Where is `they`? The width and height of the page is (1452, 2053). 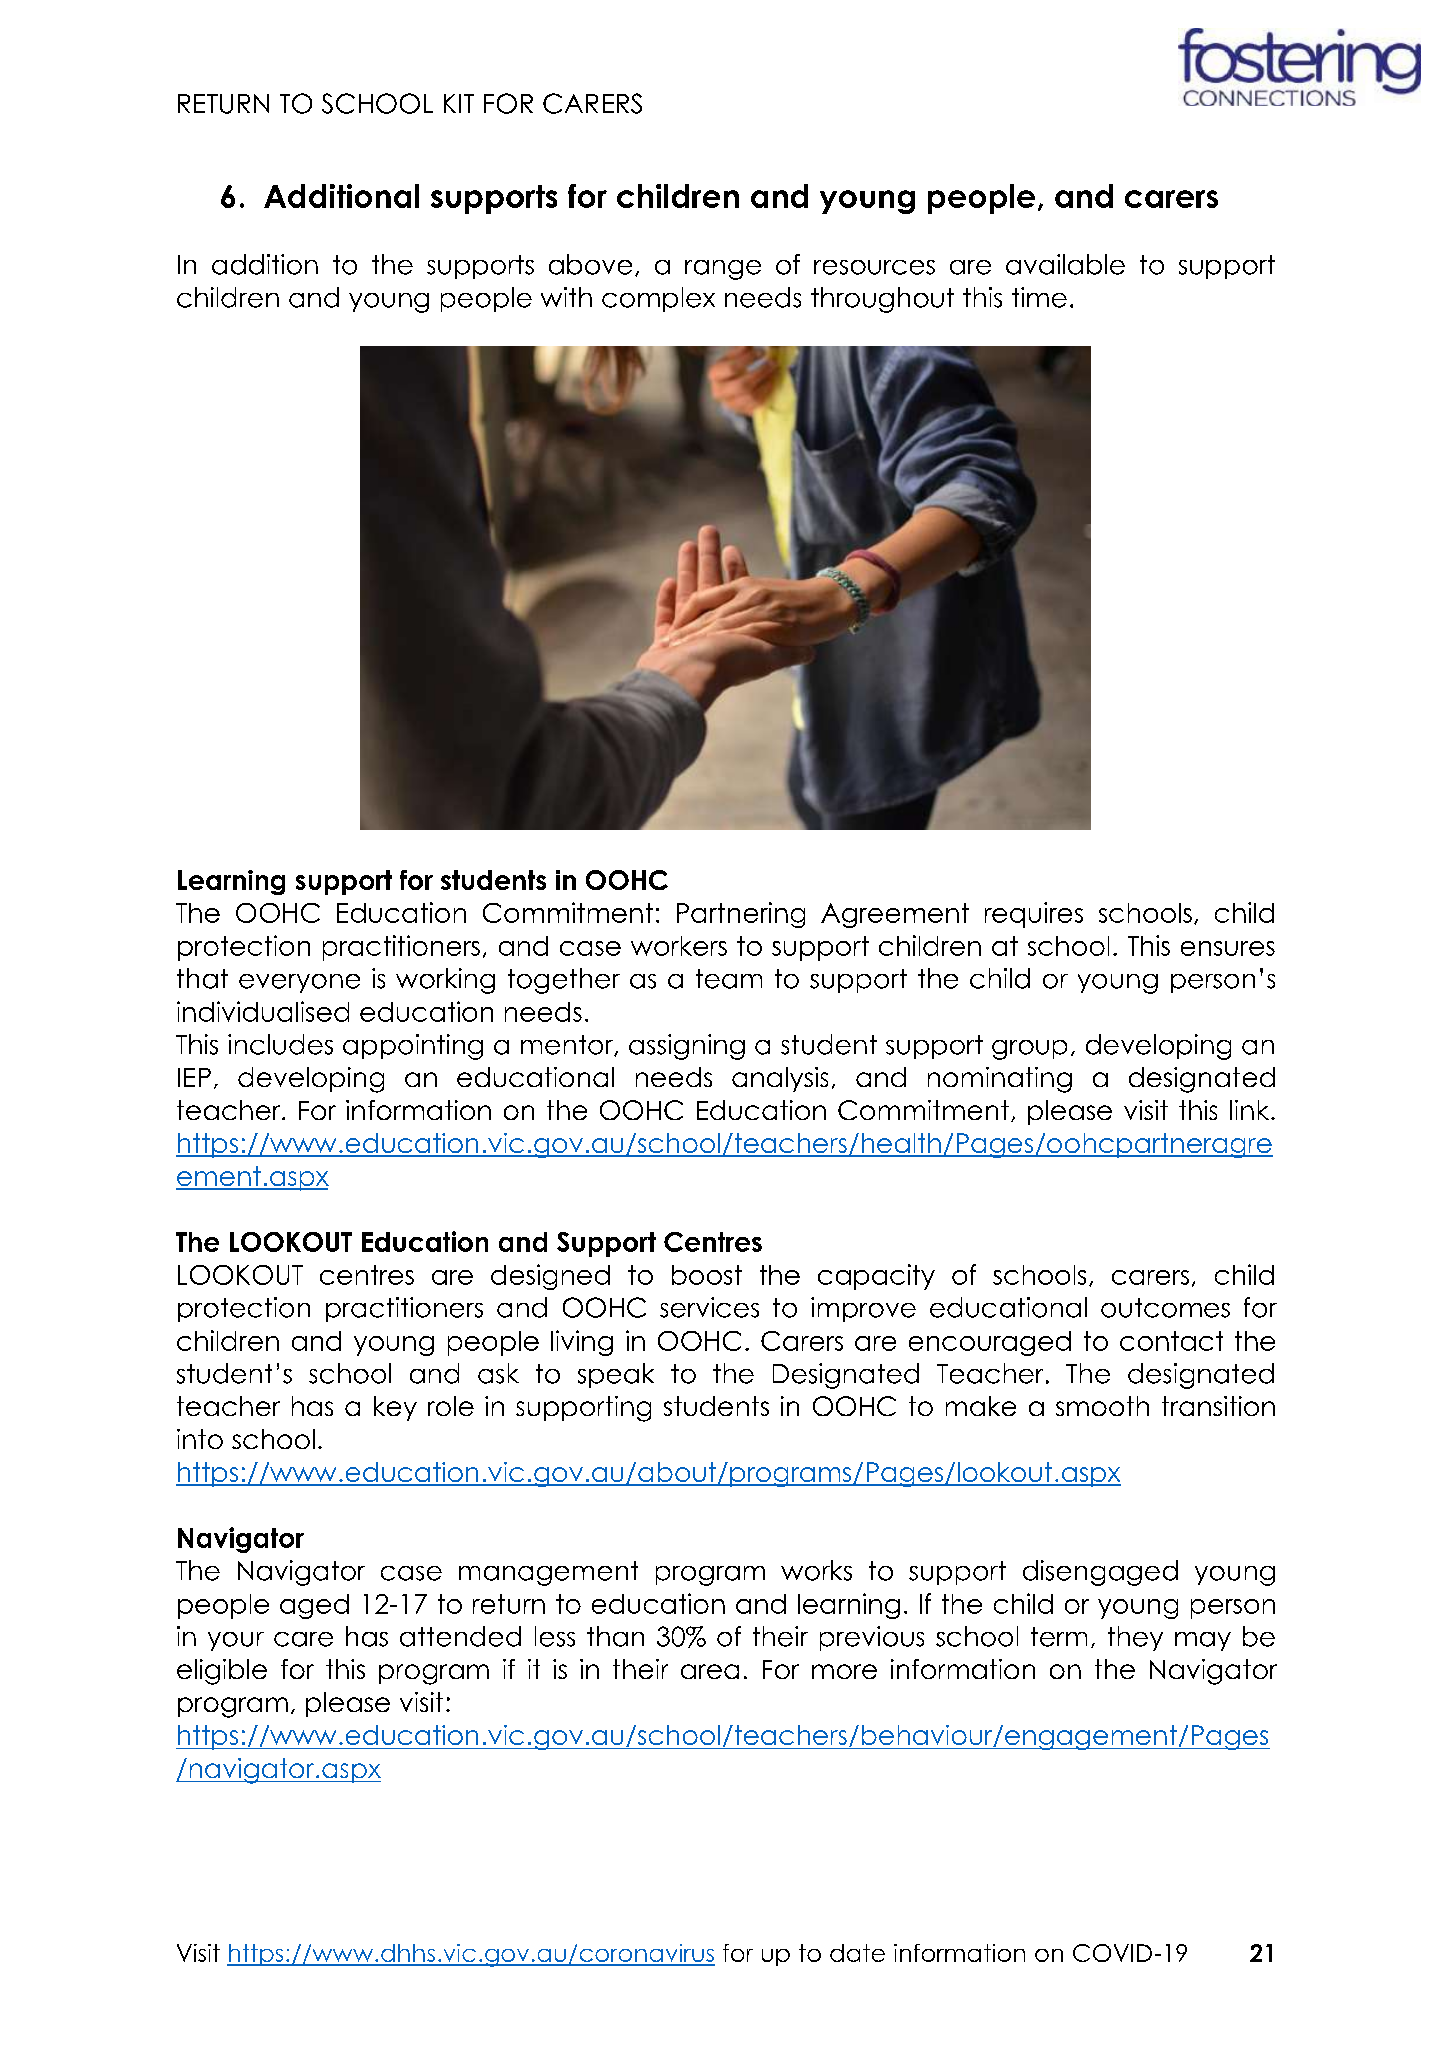
they is located at coordinates (1135, 1638).
